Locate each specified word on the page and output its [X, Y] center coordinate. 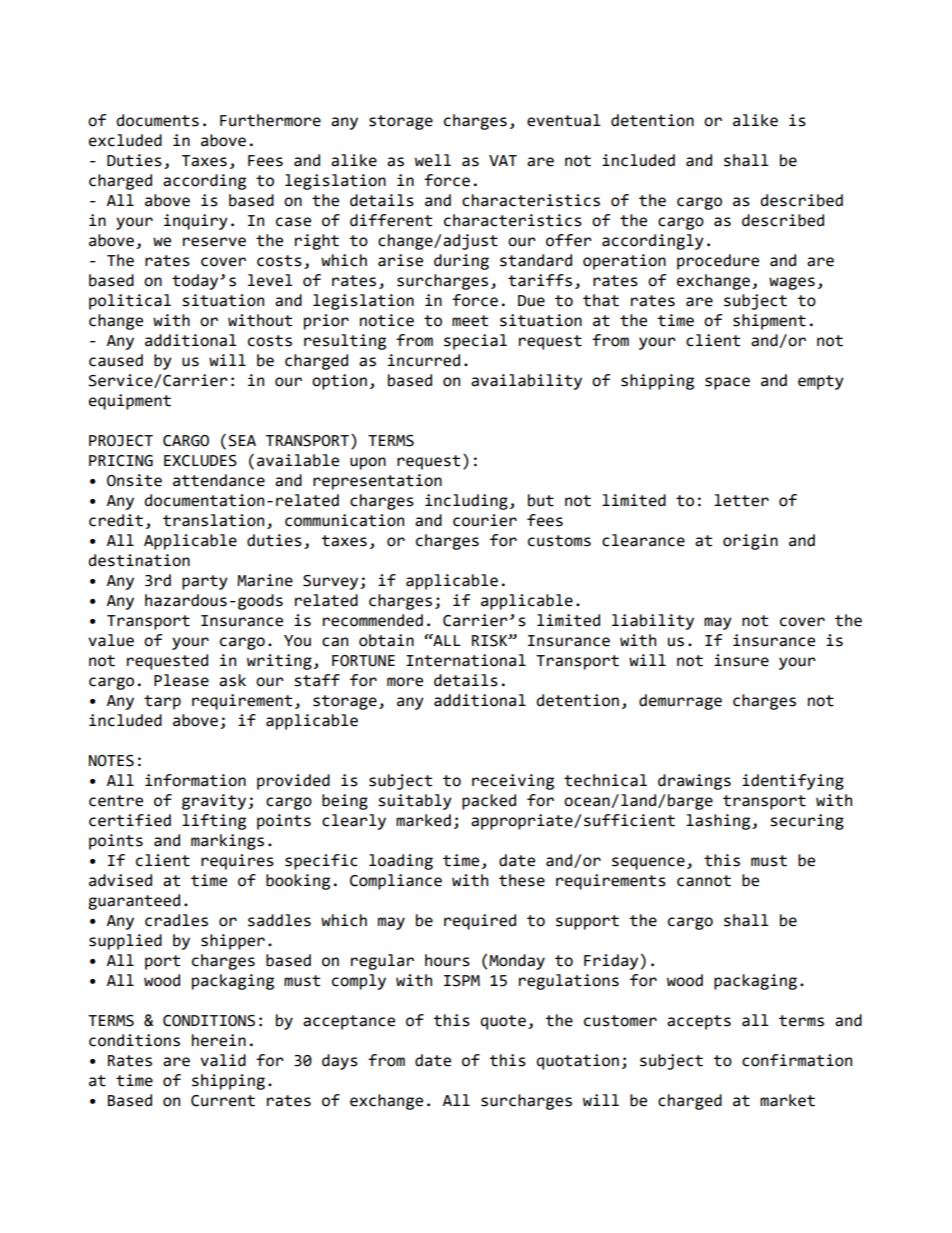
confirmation [797, 1060]
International [466, 660]
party [205, 582]
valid [223, 1060]
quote [503, 1022]
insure [741, 660]
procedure [718, 262]
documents [158, 120]
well [433, 160]
